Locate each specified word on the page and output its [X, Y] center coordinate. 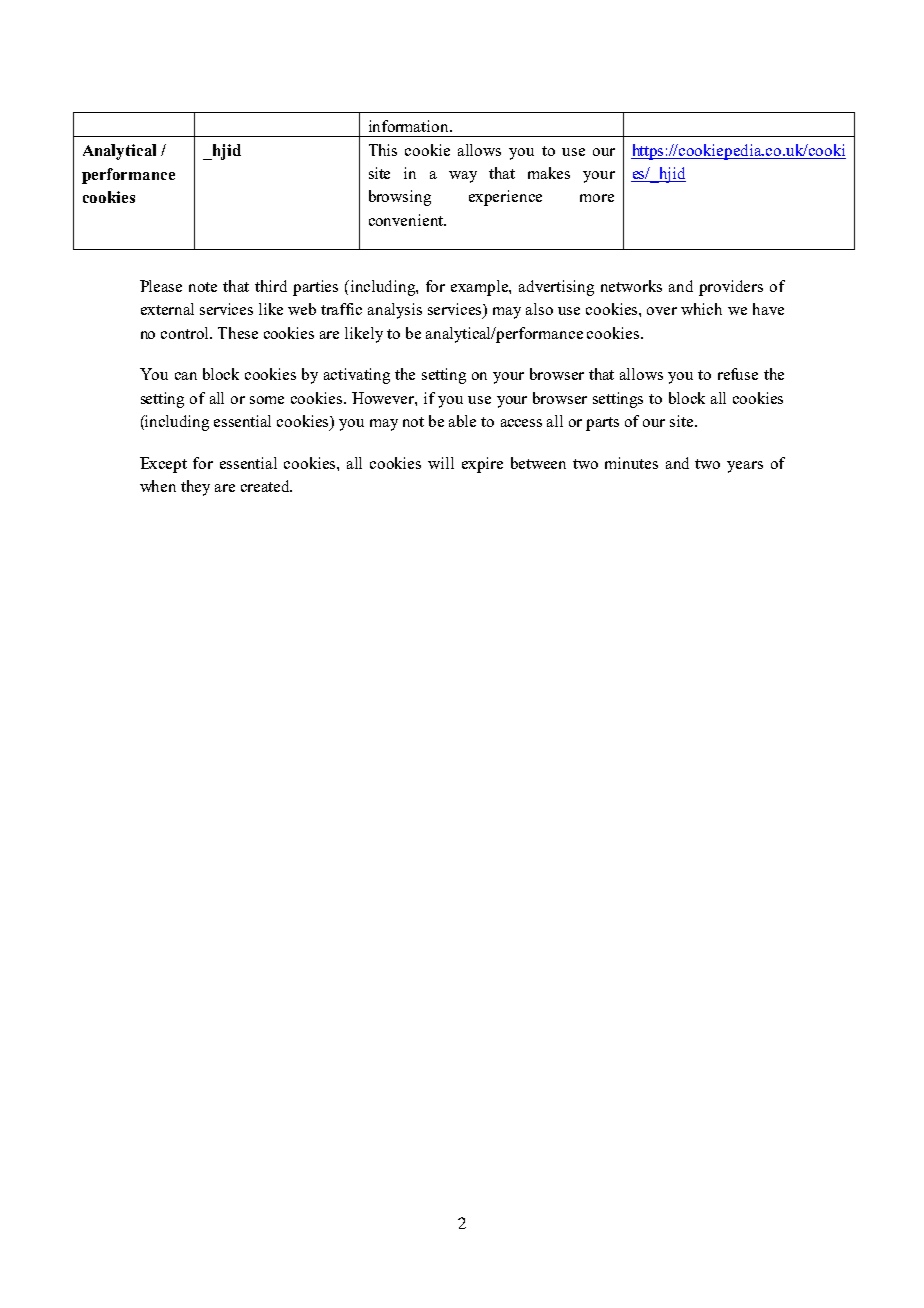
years [745, 467]
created [266, 486]
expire [482, 465]
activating [357, 376]
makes [549, 173]
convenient [407, 220]
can [186, 376]
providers [731, 288]
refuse [738, 374]
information [410, 126]
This [383, 150]
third [271, 286]
